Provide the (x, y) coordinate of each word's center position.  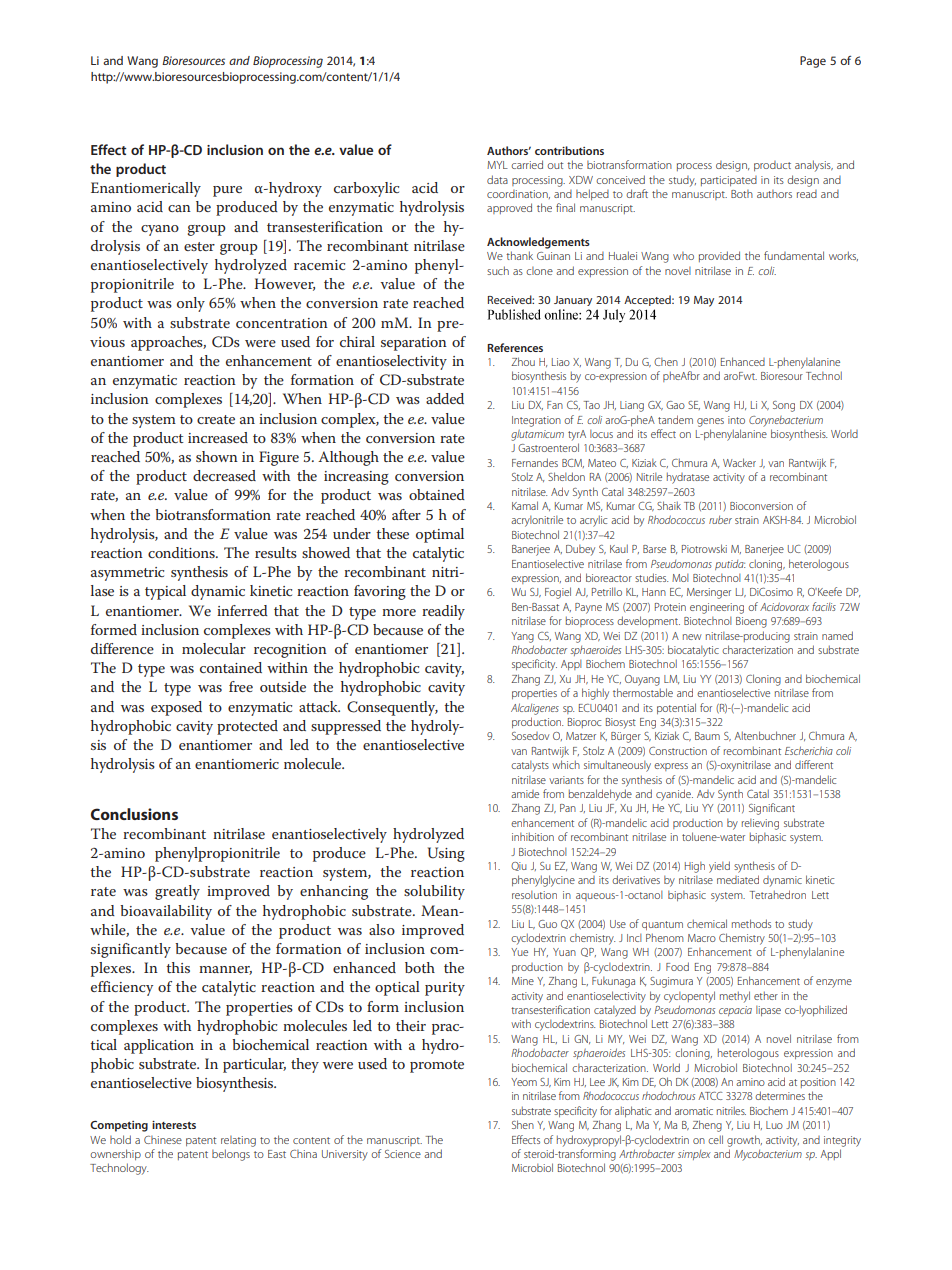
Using (446, 854)
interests (174, 1125)
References (515, 347)
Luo (774, 1125)
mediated (738, 879)
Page (813, 62)
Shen (523, 1124)
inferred (242, 610)
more (399, 612)
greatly (177, 892)
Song (784, 406)
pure (227, 191)
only (191, 304)
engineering (717, 608)
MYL (497, 165)
